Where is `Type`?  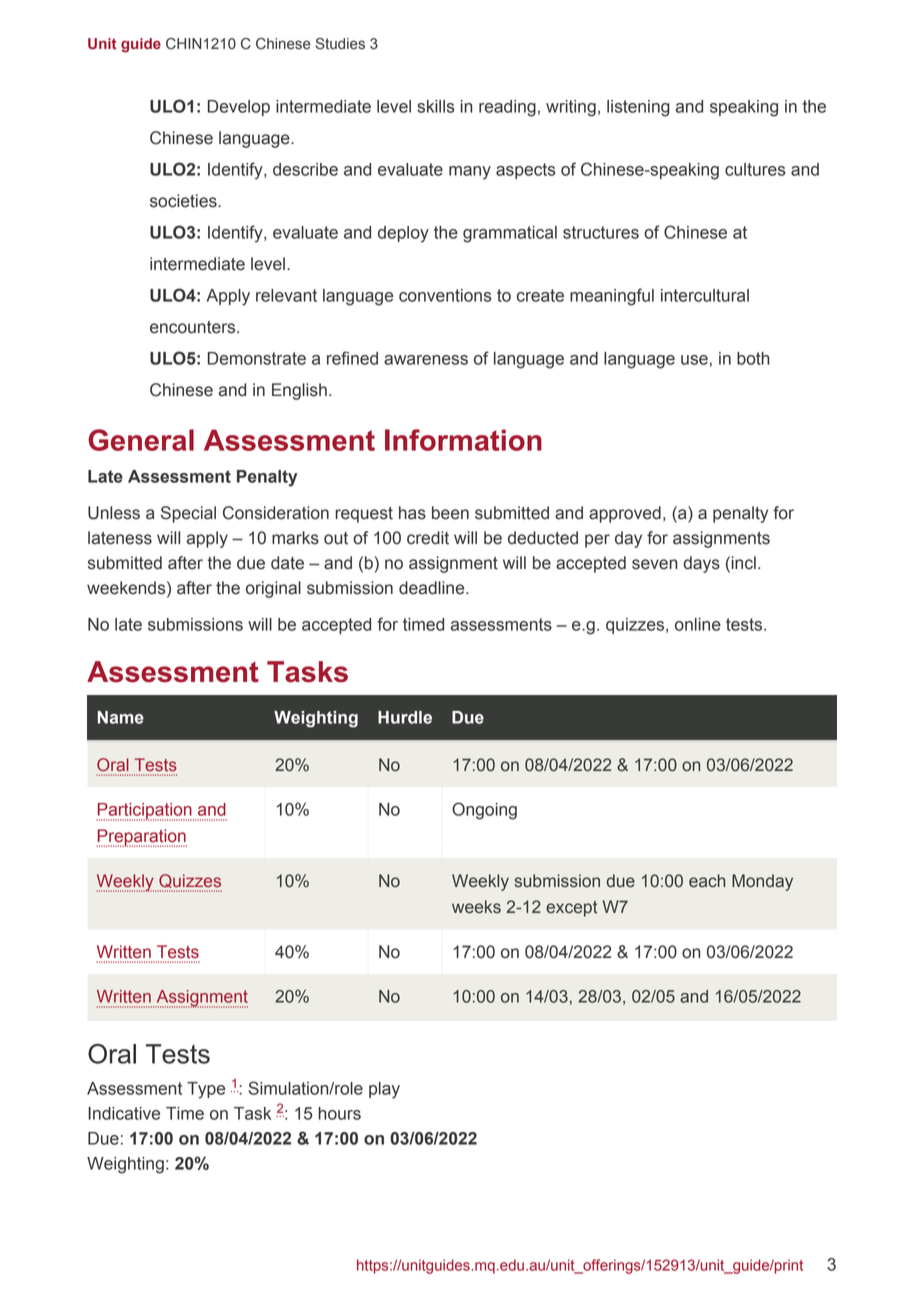
Type is located at coordinates (206, 1090).
